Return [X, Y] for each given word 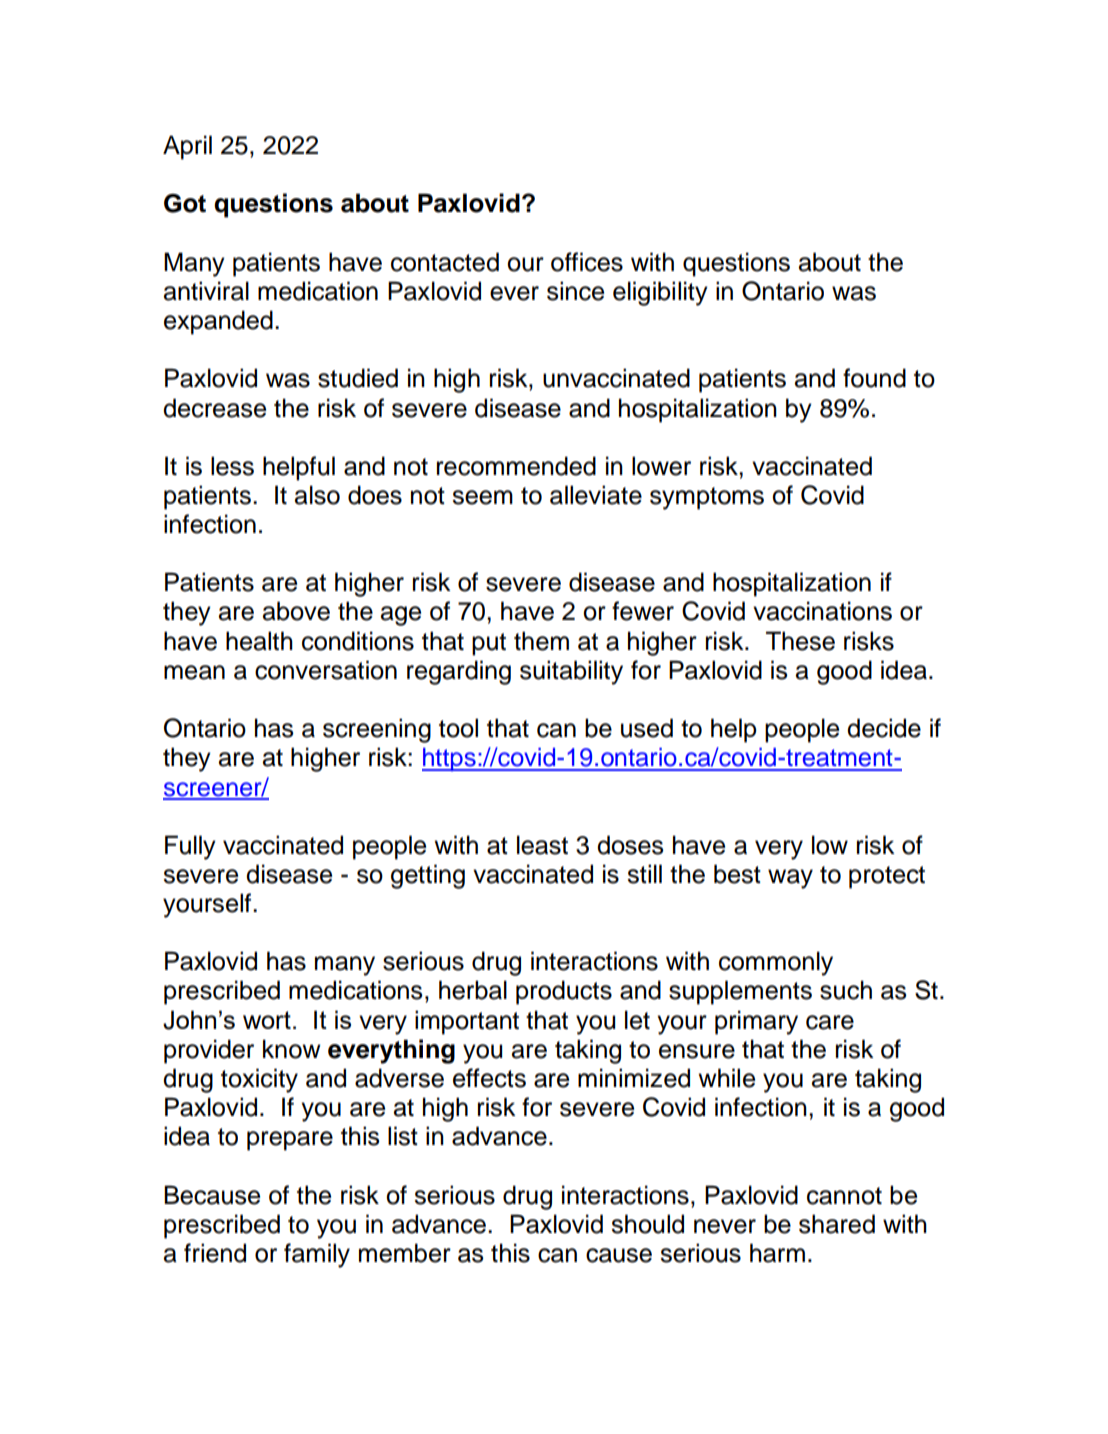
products [564, 992]
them [541, 641]
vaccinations [822, 611]
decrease [214, 408]
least [542, 845]
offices [587, 262]
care [830, 1022]
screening [377, 730]
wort [267, 1020]
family [317, 1255]
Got [185, 203]
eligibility [660, 293]
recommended [516, 466]
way [790, 879]
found [874, 378]
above [296, 611]
